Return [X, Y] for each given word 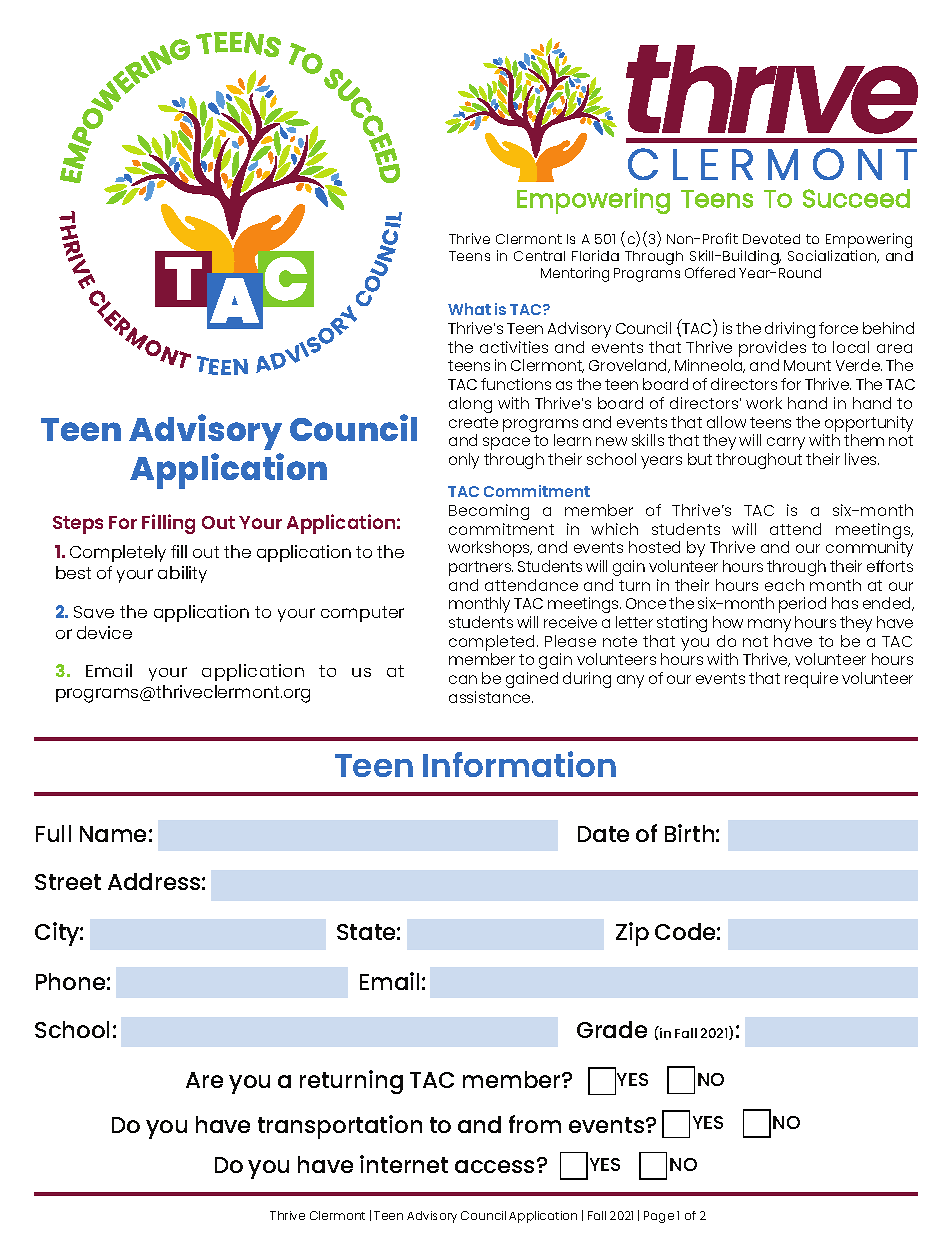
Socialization [833, 256]
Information [519, 764]
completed [493, 644]
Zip [632, 934]
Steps [78, 525]
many [769, 625]
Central [539, 256]
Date [603, 834]
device [104, 632]
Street [68, 882]
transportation [340, 1127]
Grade [612, 1029]
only [464, 461]
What [469, 309]
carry [786, 443]
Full [53, 833]
